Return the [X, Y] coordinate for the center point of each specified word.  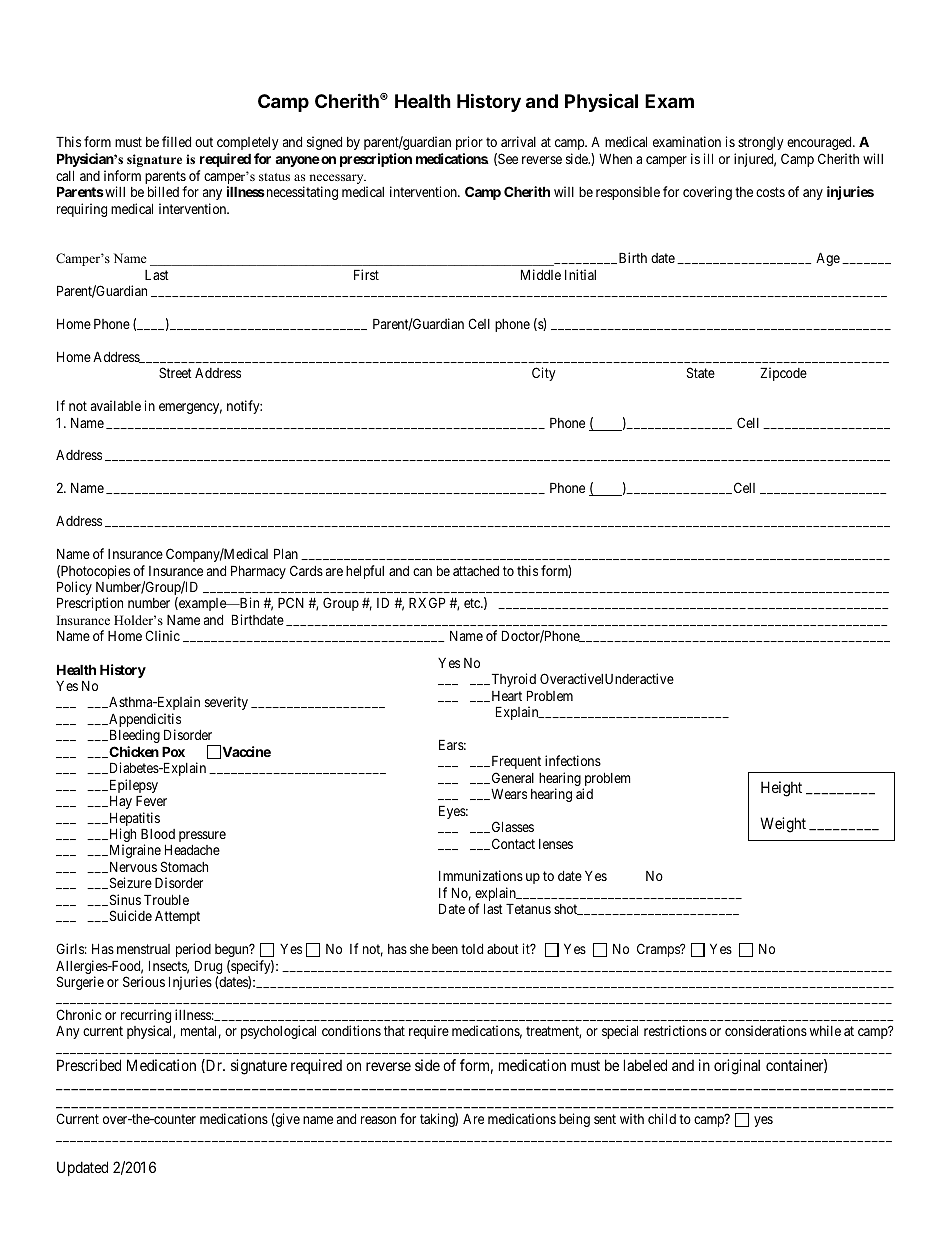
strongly [760, 143]
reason [378, 1120]
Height [781, 789]
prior [469, 143]
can [422, 572]
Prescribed [89, 1065]
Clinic [162, 635]
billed [163, 191]
